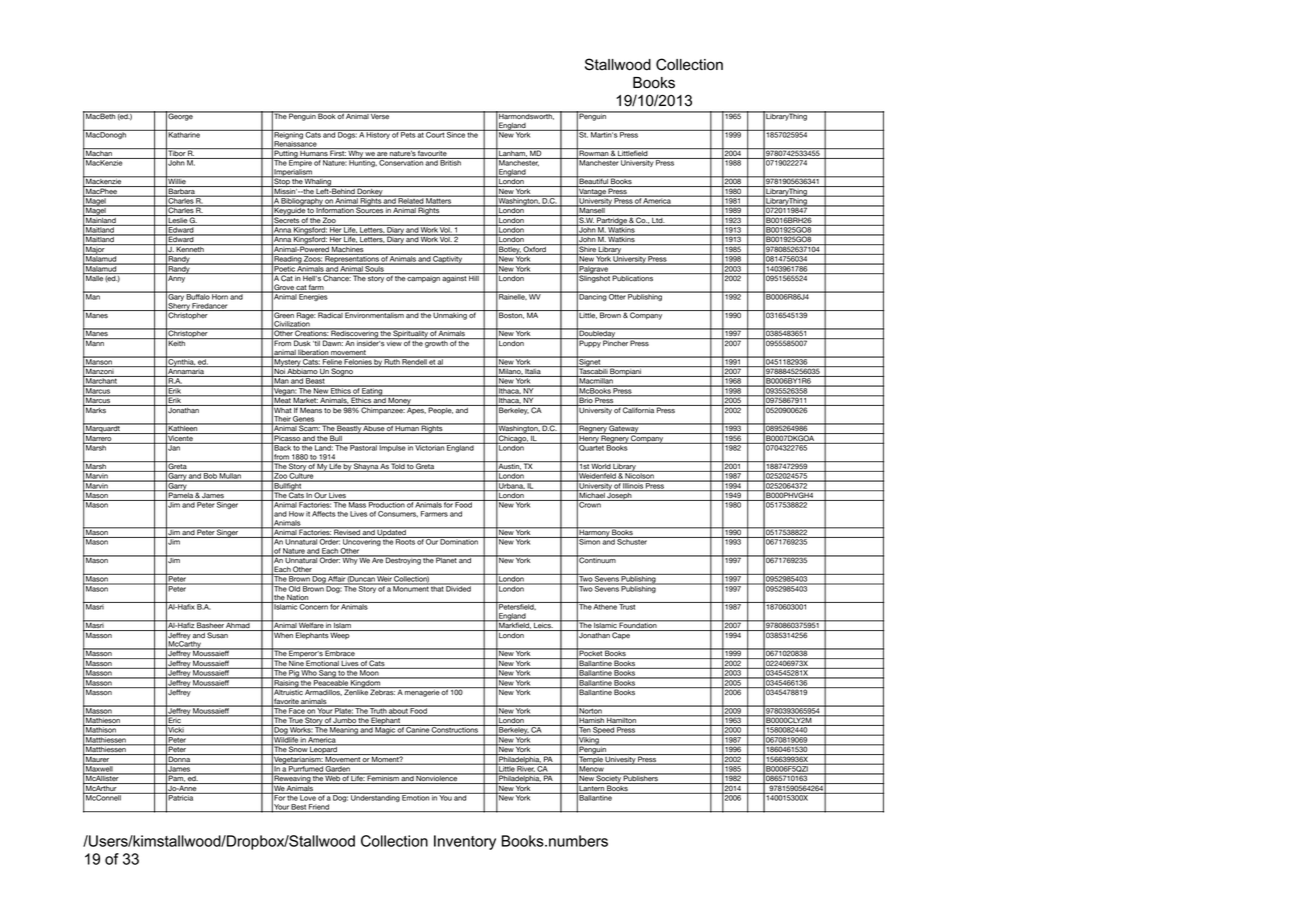 The image size is (1308, 924). Describe the element at coordinates (299, 808) in the document. I see `Best` at that location.
